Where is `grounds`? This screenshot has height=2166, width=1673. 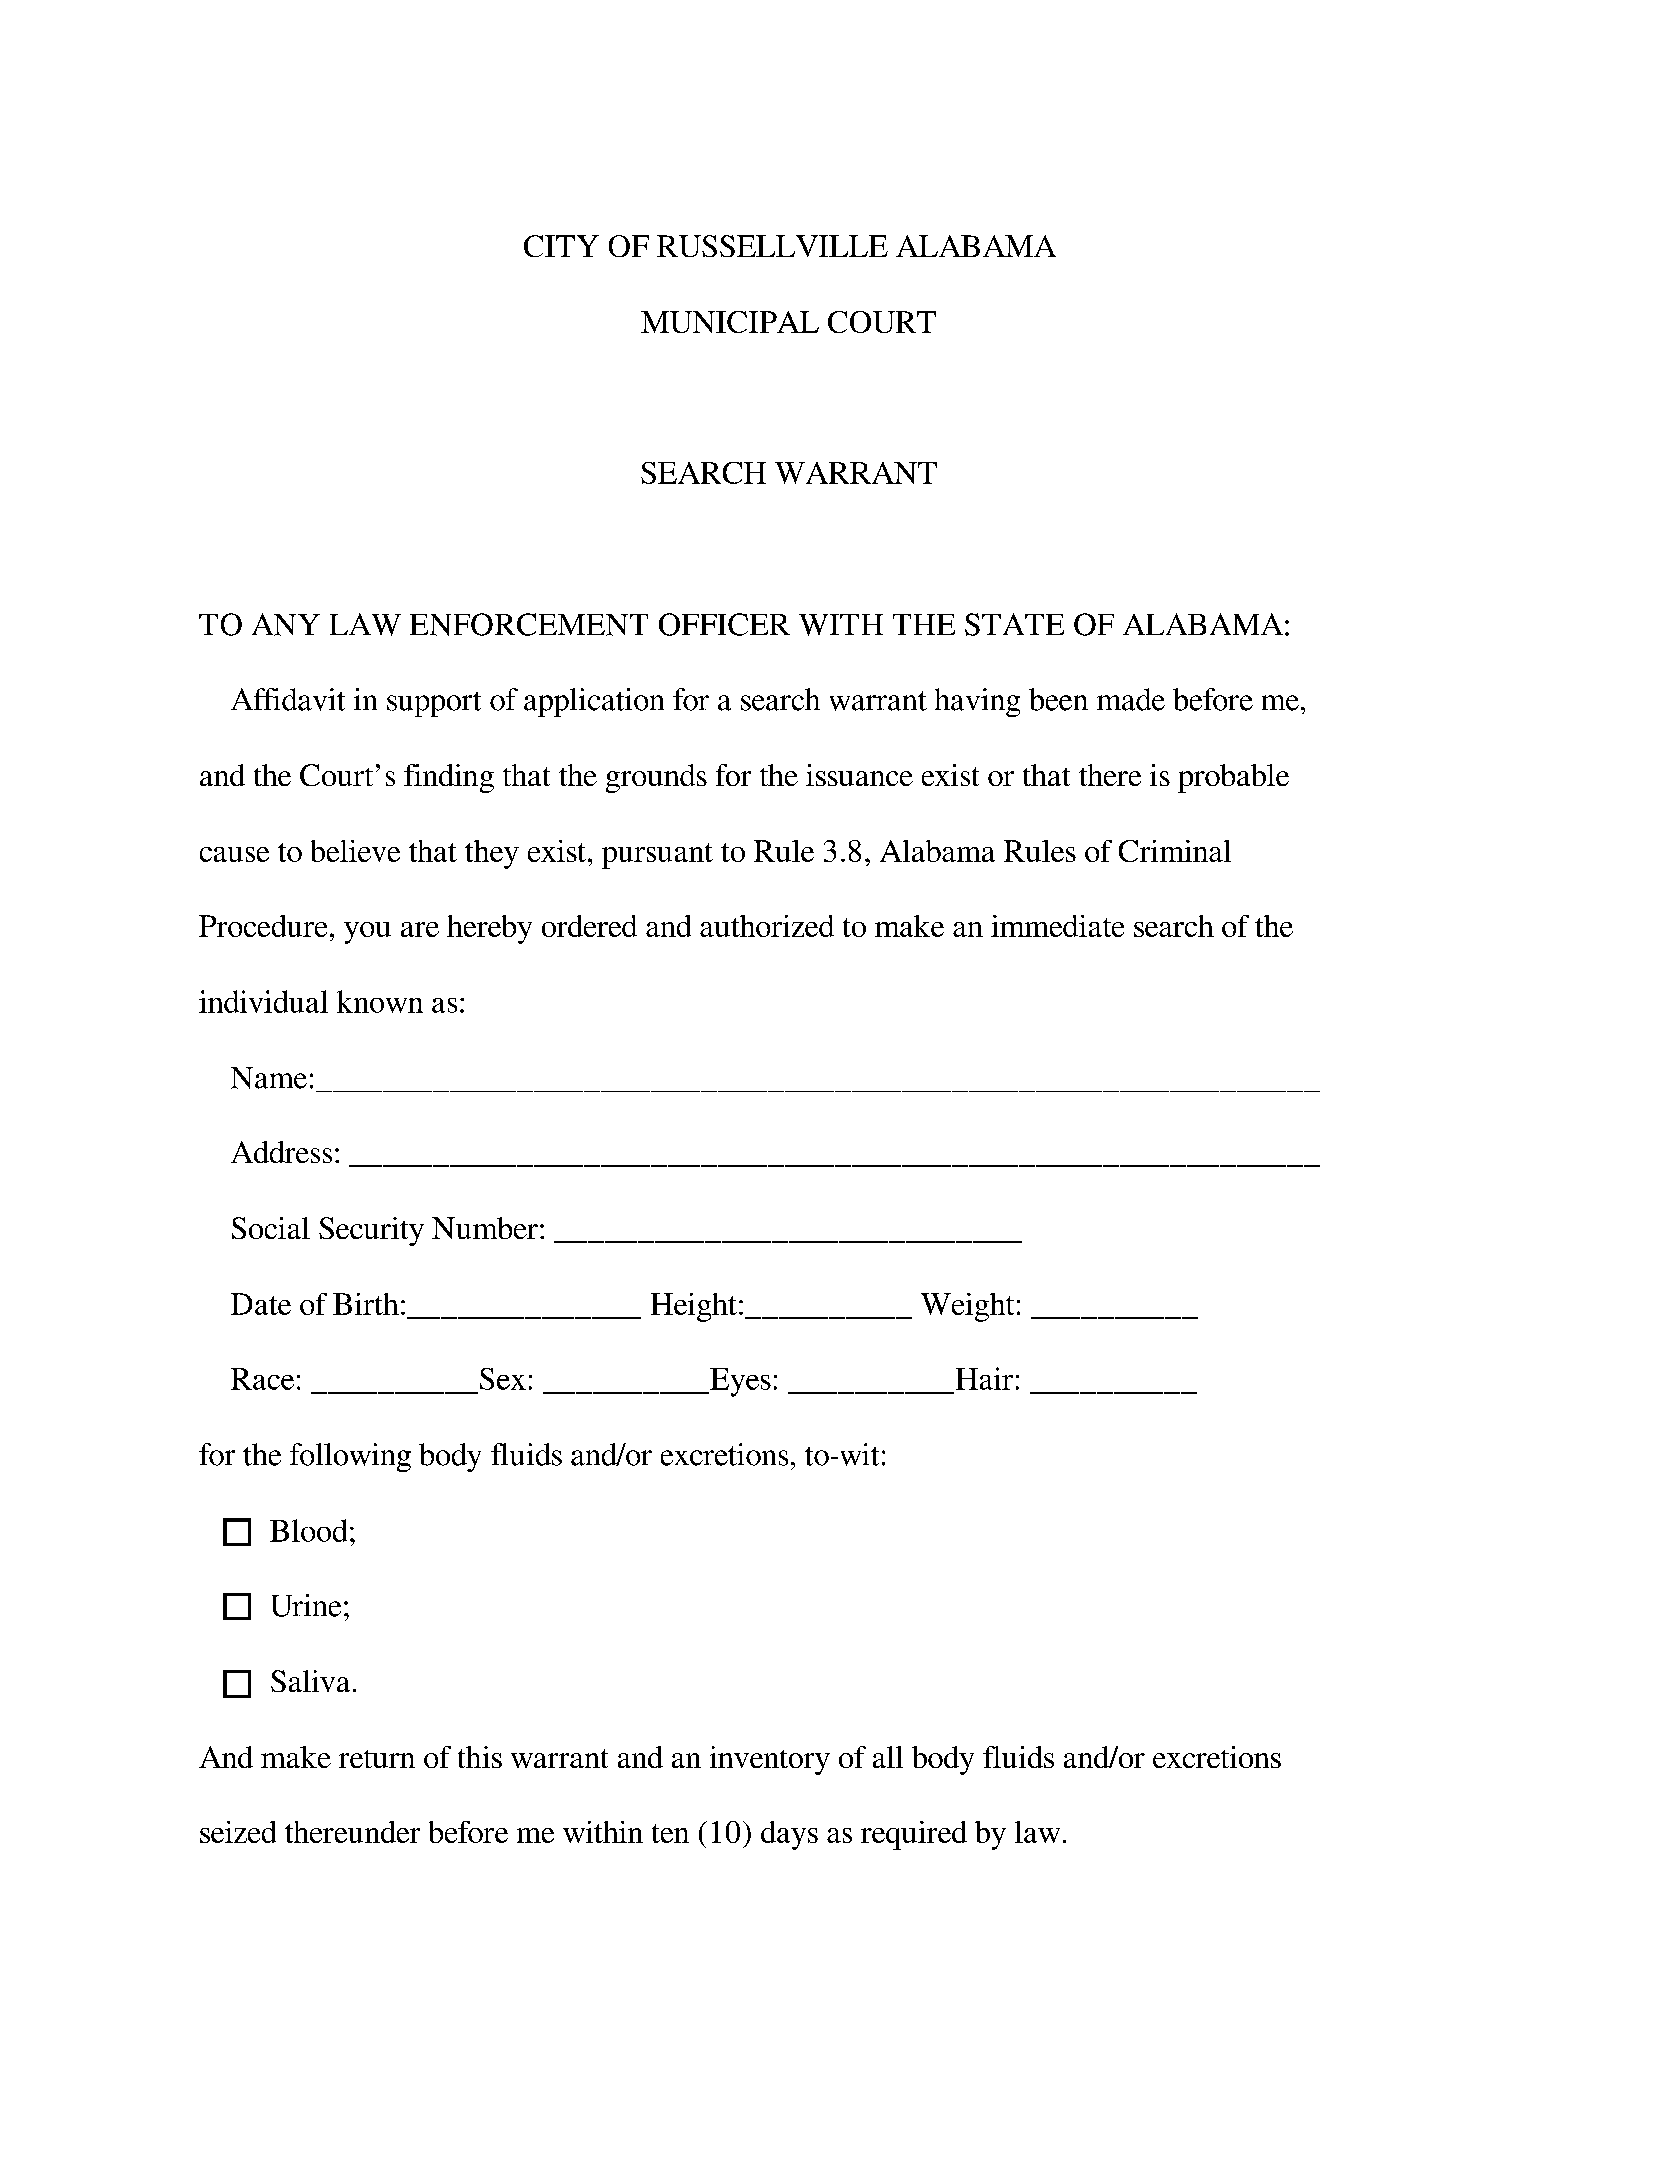
grounds is located at coordinates (656, 778).
